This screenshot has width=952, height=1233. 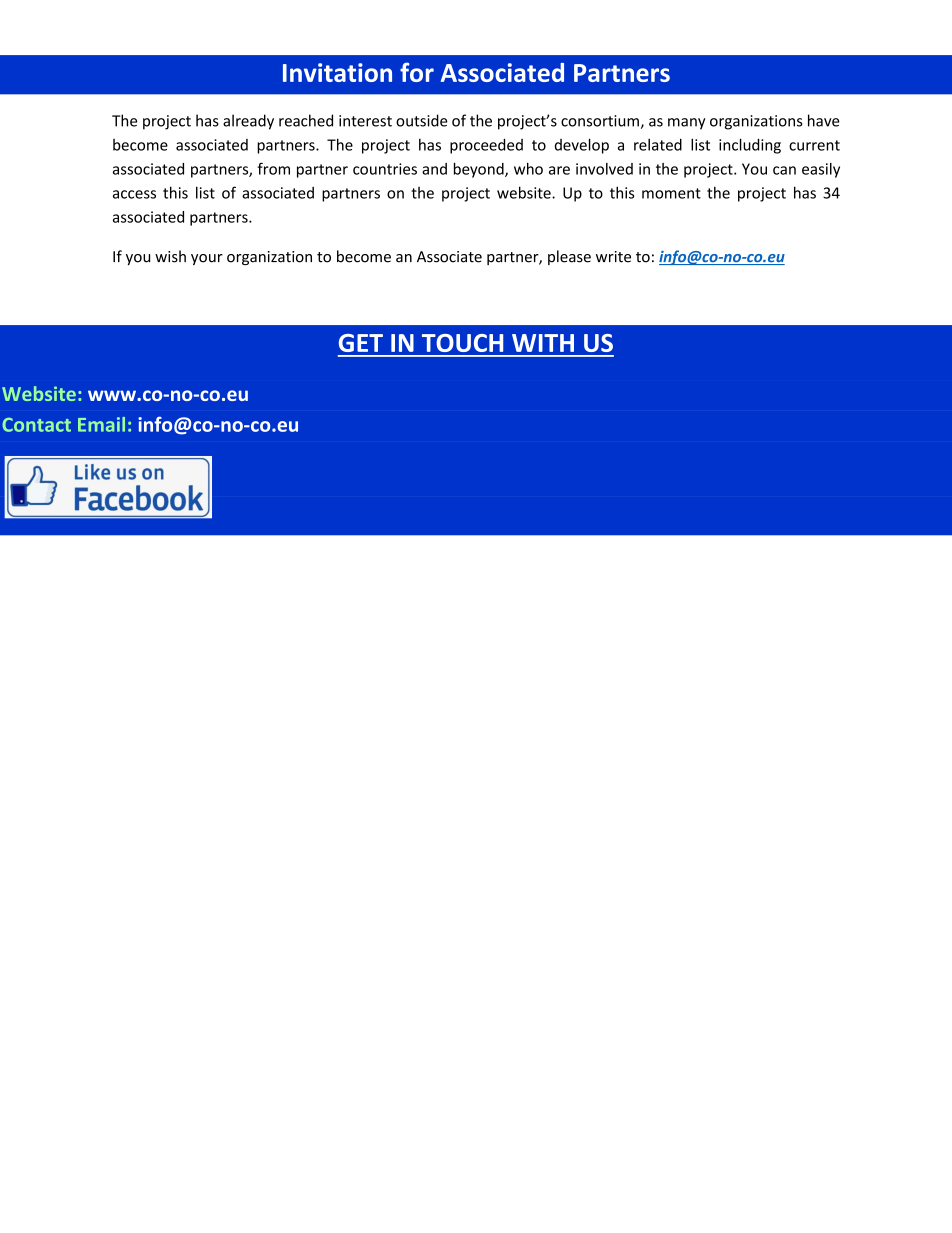 What do you see at coordinates (207, 259) in the screenshot?
I see `your` at bounding box center [207, 259].
